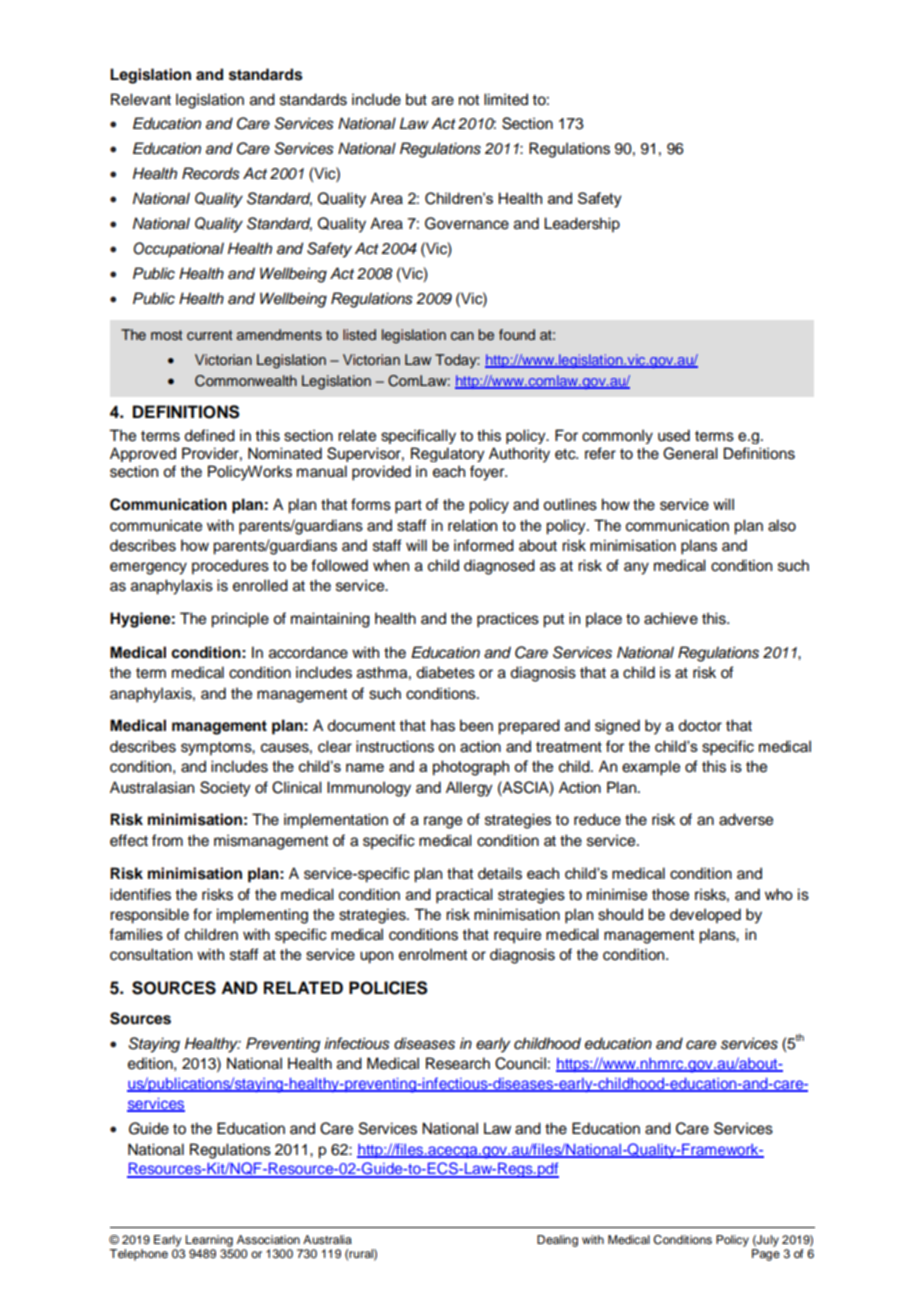  What do you see at coordinates (557, 1241) in the document?
I see `Dealing` at bounding box center [557, 1241].
